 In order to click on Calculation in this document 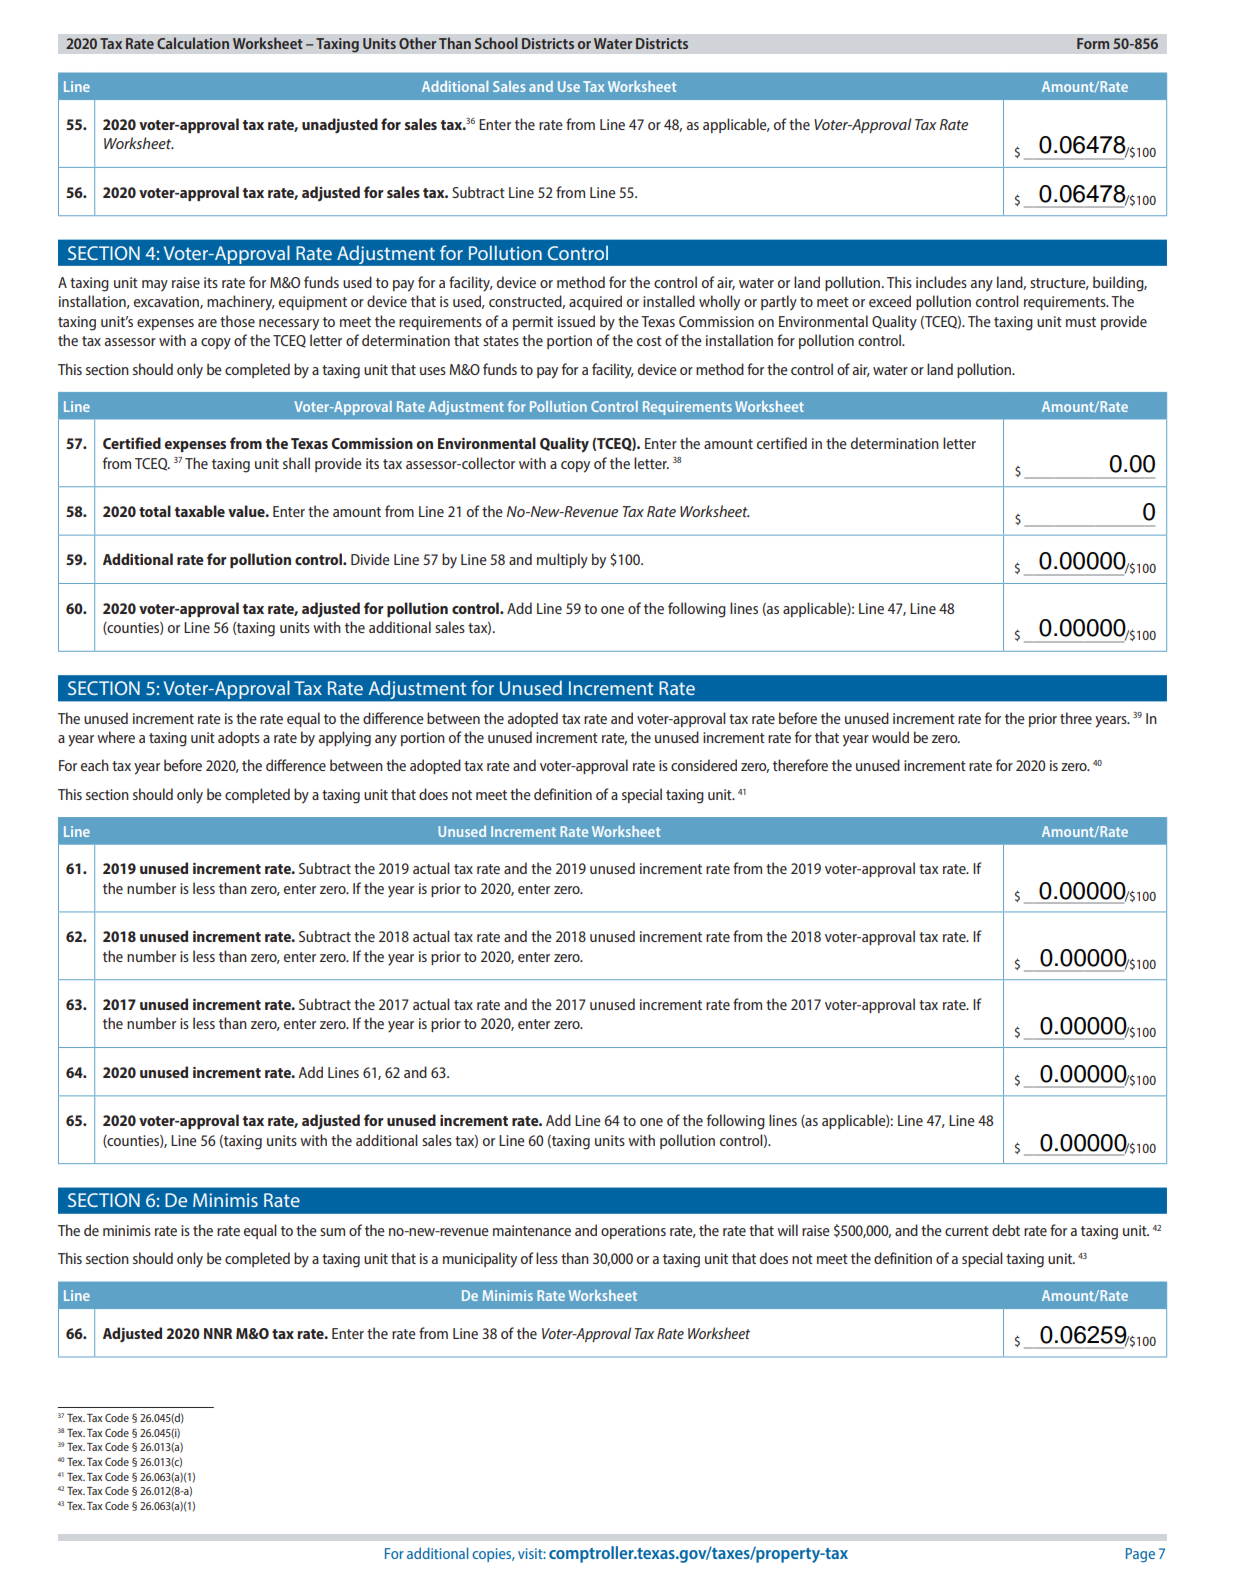, I will do `click(193, 43)`.
